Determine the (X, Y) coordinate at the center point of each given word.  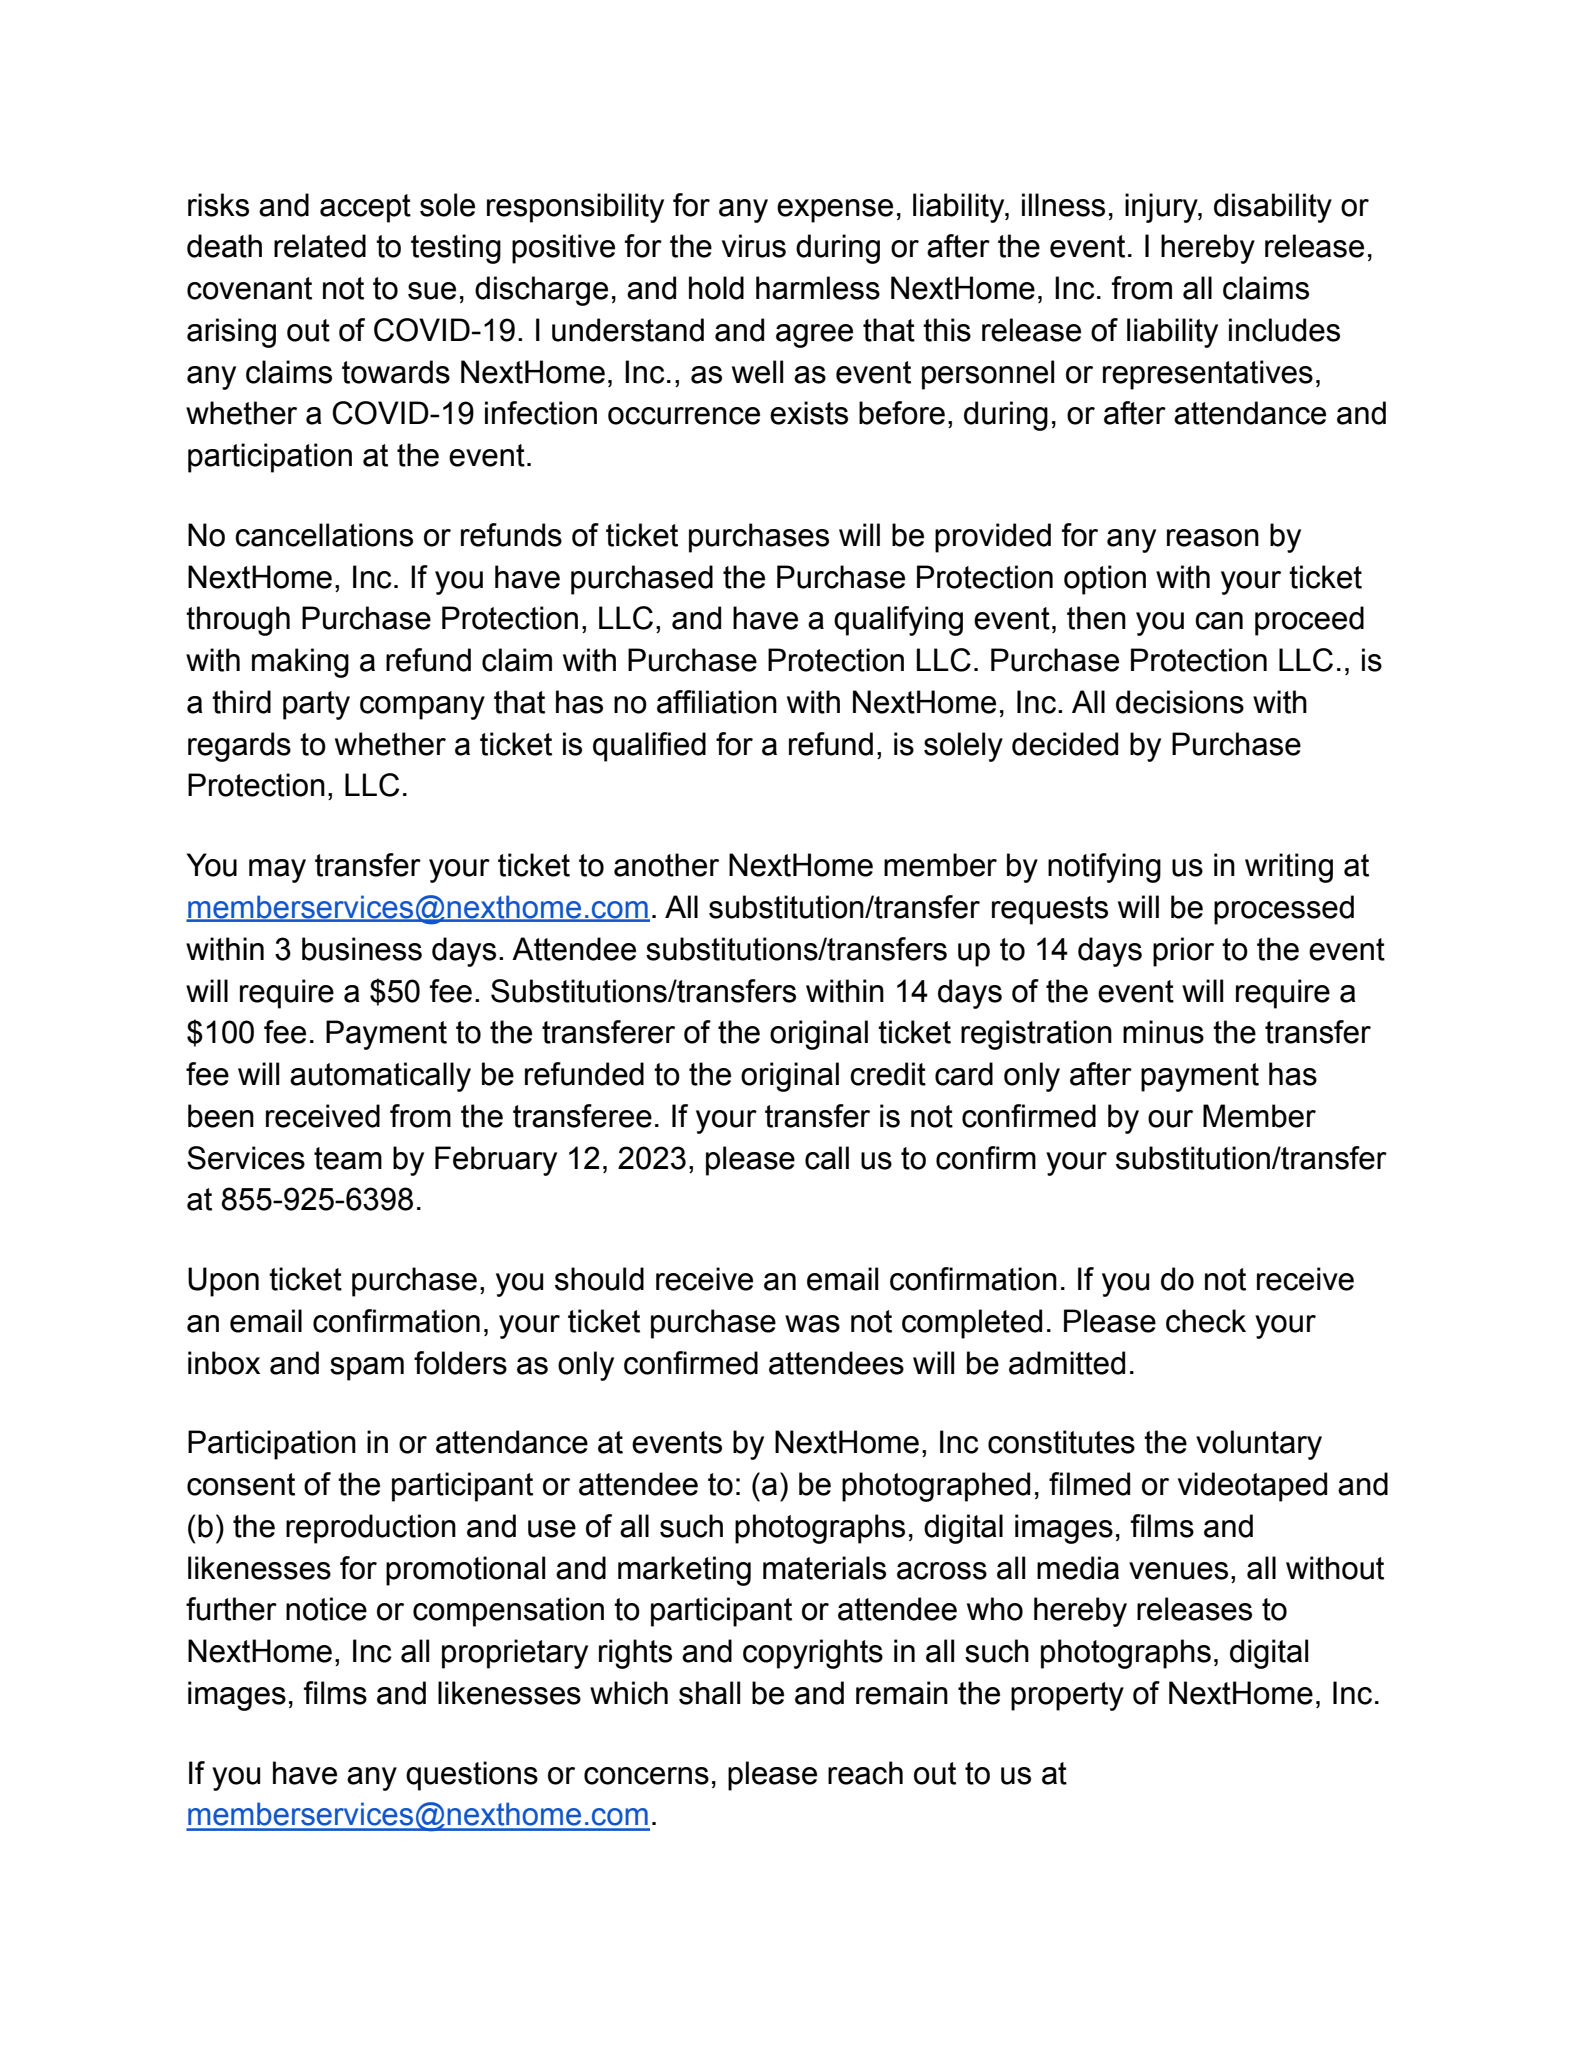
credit (888, 1074)
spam (367, 1369)
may (277, 871)
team (348, 1158)
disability (1273, 208)
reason (1213, 538)
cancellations (324, 535)
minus (1163, 1032)
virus (754, 246)
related (320, 246)
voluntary (1259, 1445)
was (812, 1324)
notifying (1104, 868)
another (666, 865)
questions (472, 1776)
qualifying (898, 621)
